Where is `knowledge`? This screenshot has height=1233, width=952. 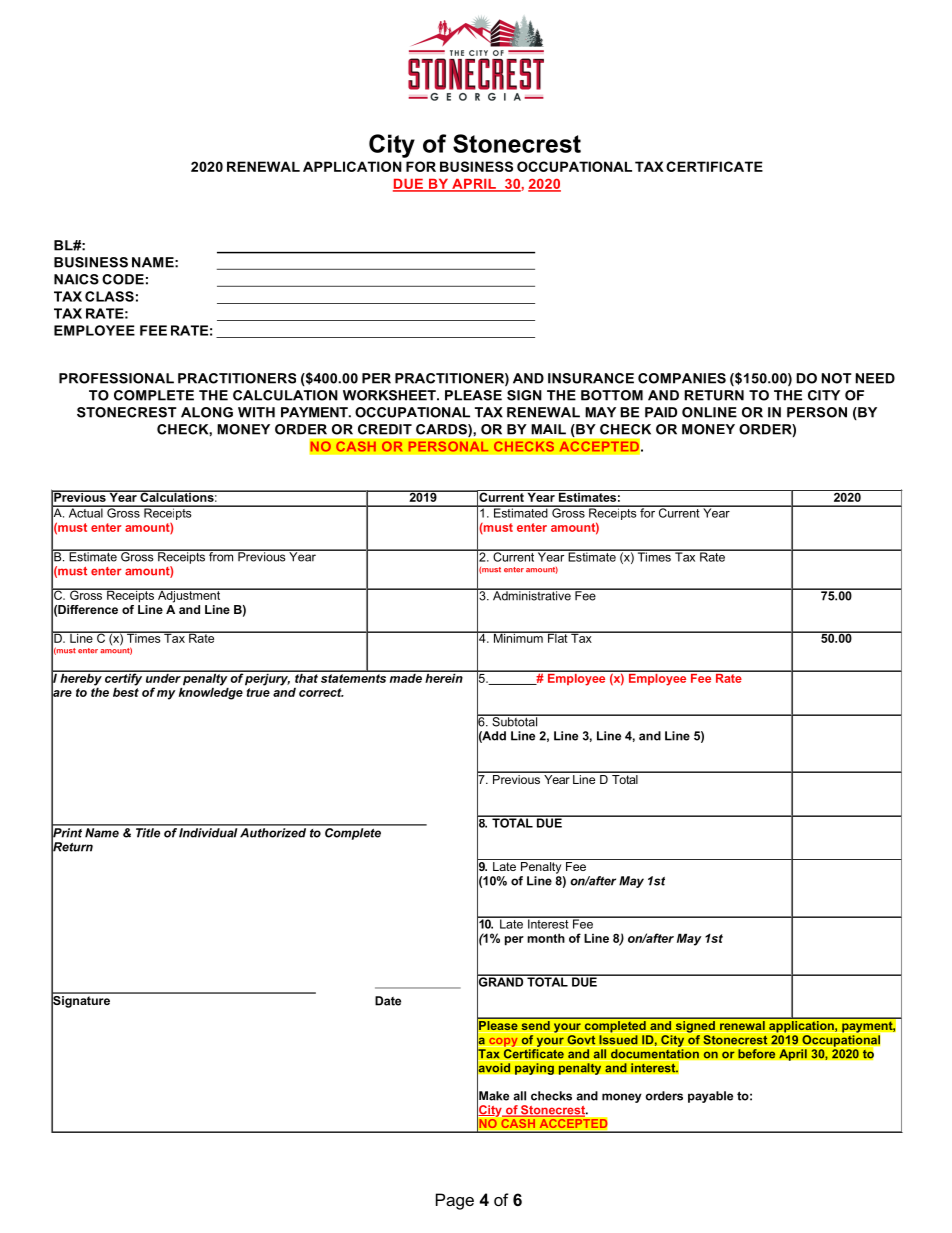
knowledge is located at coordinates (211, 692).
